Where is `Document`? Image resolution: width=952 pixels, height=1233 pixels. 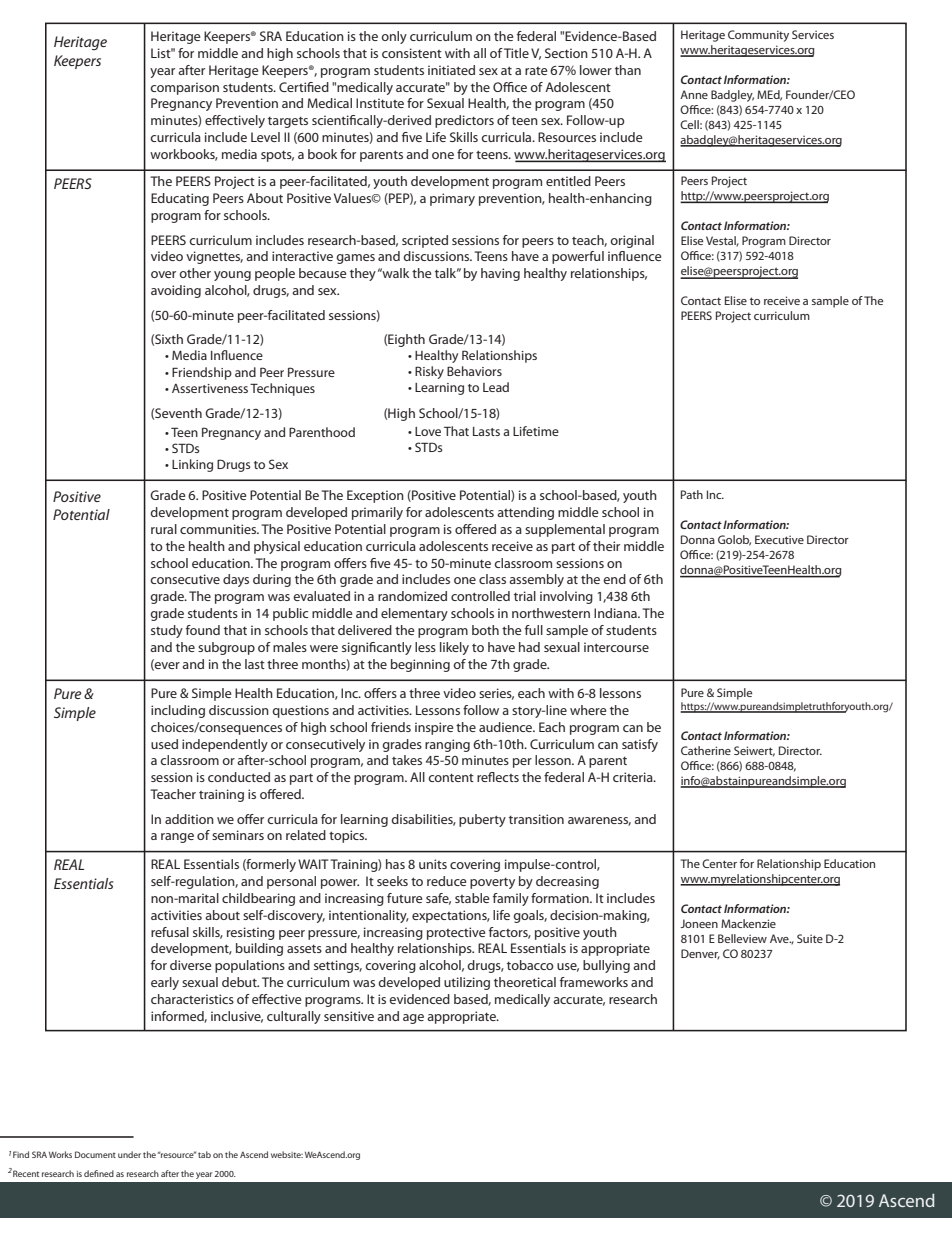 Document is located at coordinates (95, 1154).
